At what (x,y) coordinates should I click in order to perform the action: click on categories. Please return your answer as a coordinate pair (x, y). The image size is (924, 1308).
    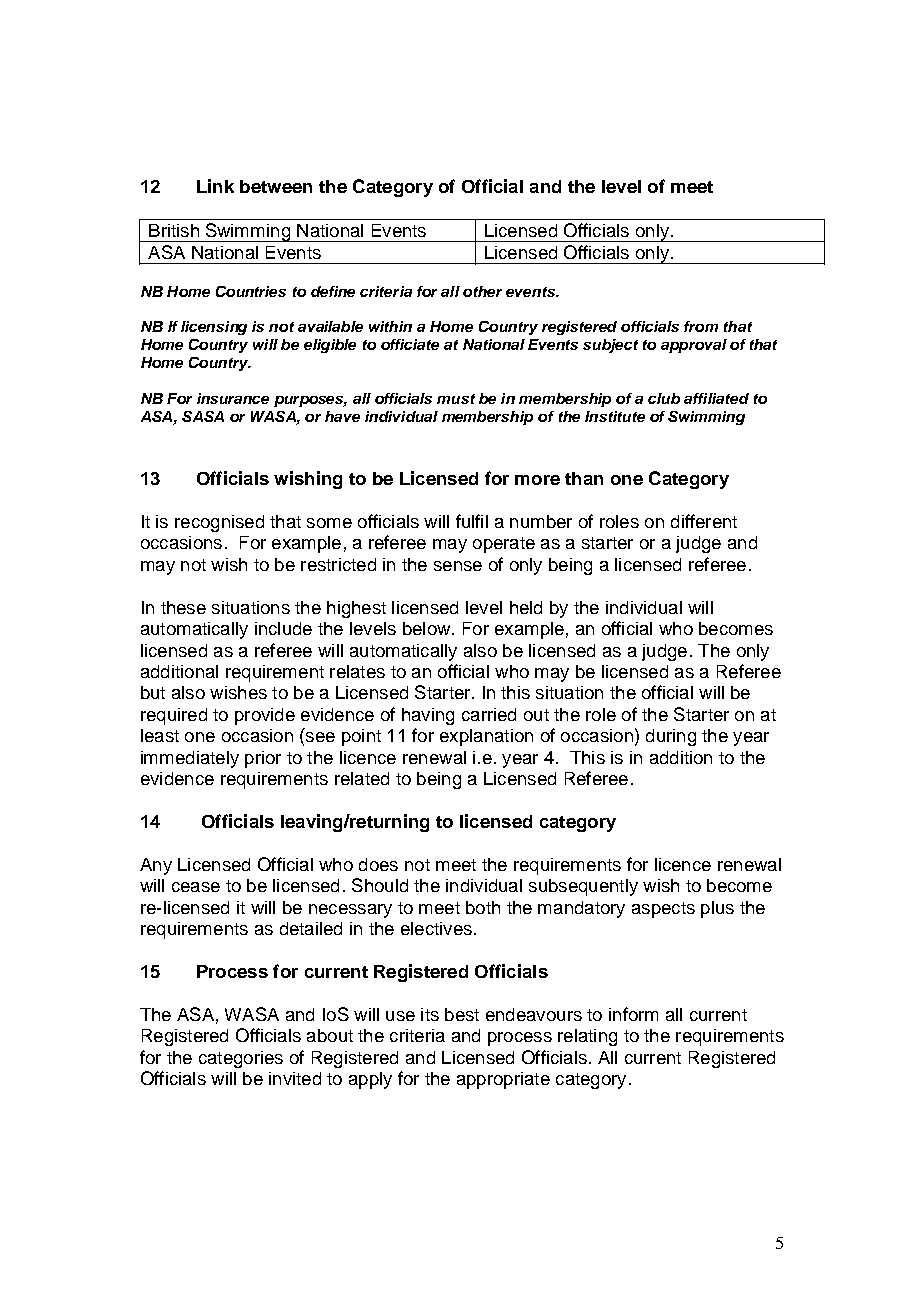
    Looking at the image, I should click on (241, 1059).
